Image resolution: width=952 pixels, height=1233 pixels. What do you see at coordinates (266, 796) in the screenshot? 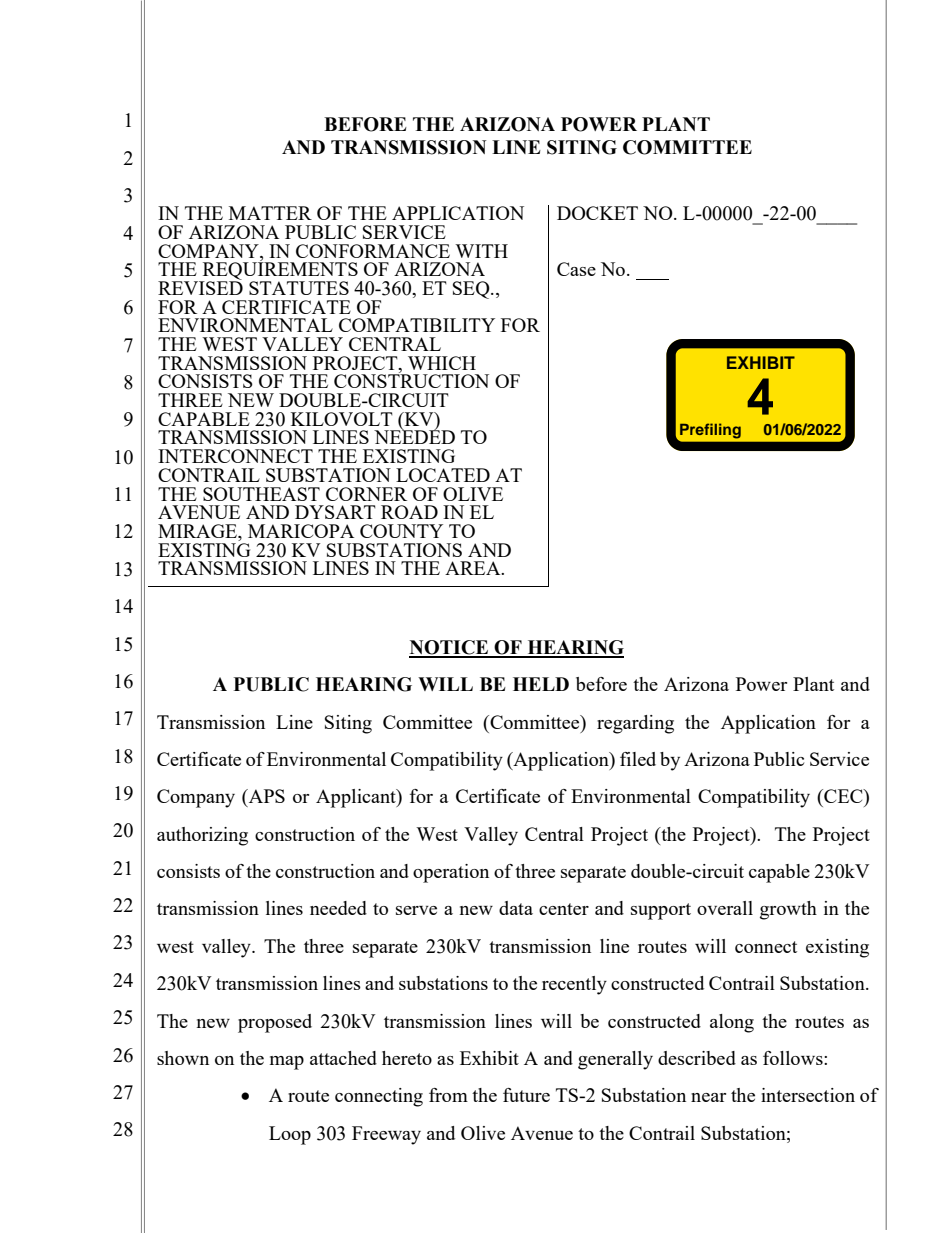
I see `APS` at bounding box center [266, 796].
